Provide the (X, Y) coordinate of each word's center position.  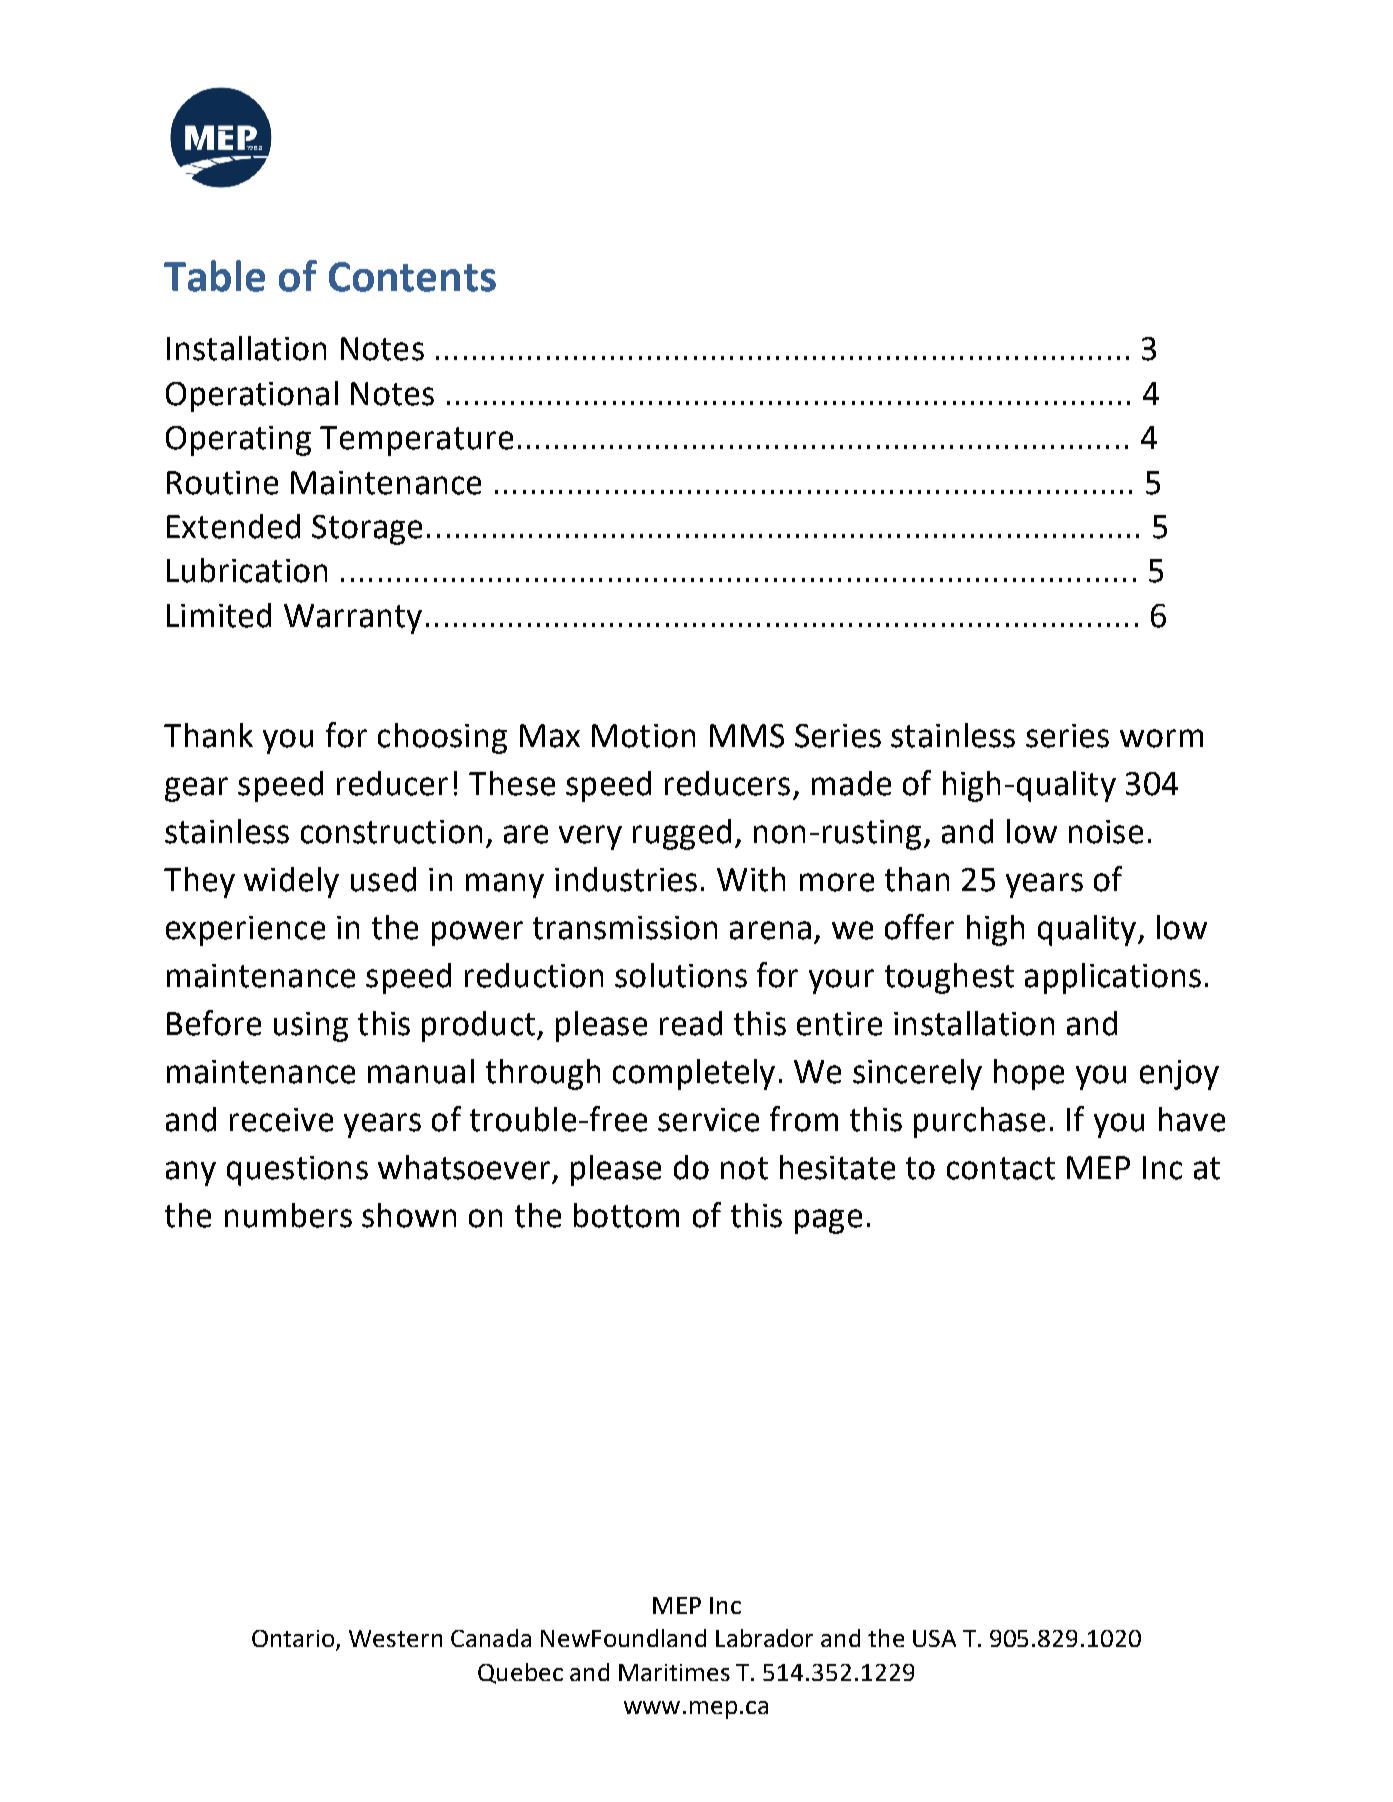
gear (196, 789)
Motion (643, 736)
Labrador (764, 1638)
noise (1106, 832)
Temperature (416, 441)
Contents (412, 277)
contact (1001, 1168)
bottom (626, 1215)
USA (934, 1638)
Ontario (294, 1640)
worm (1161, 738)
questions (297, 1171)
